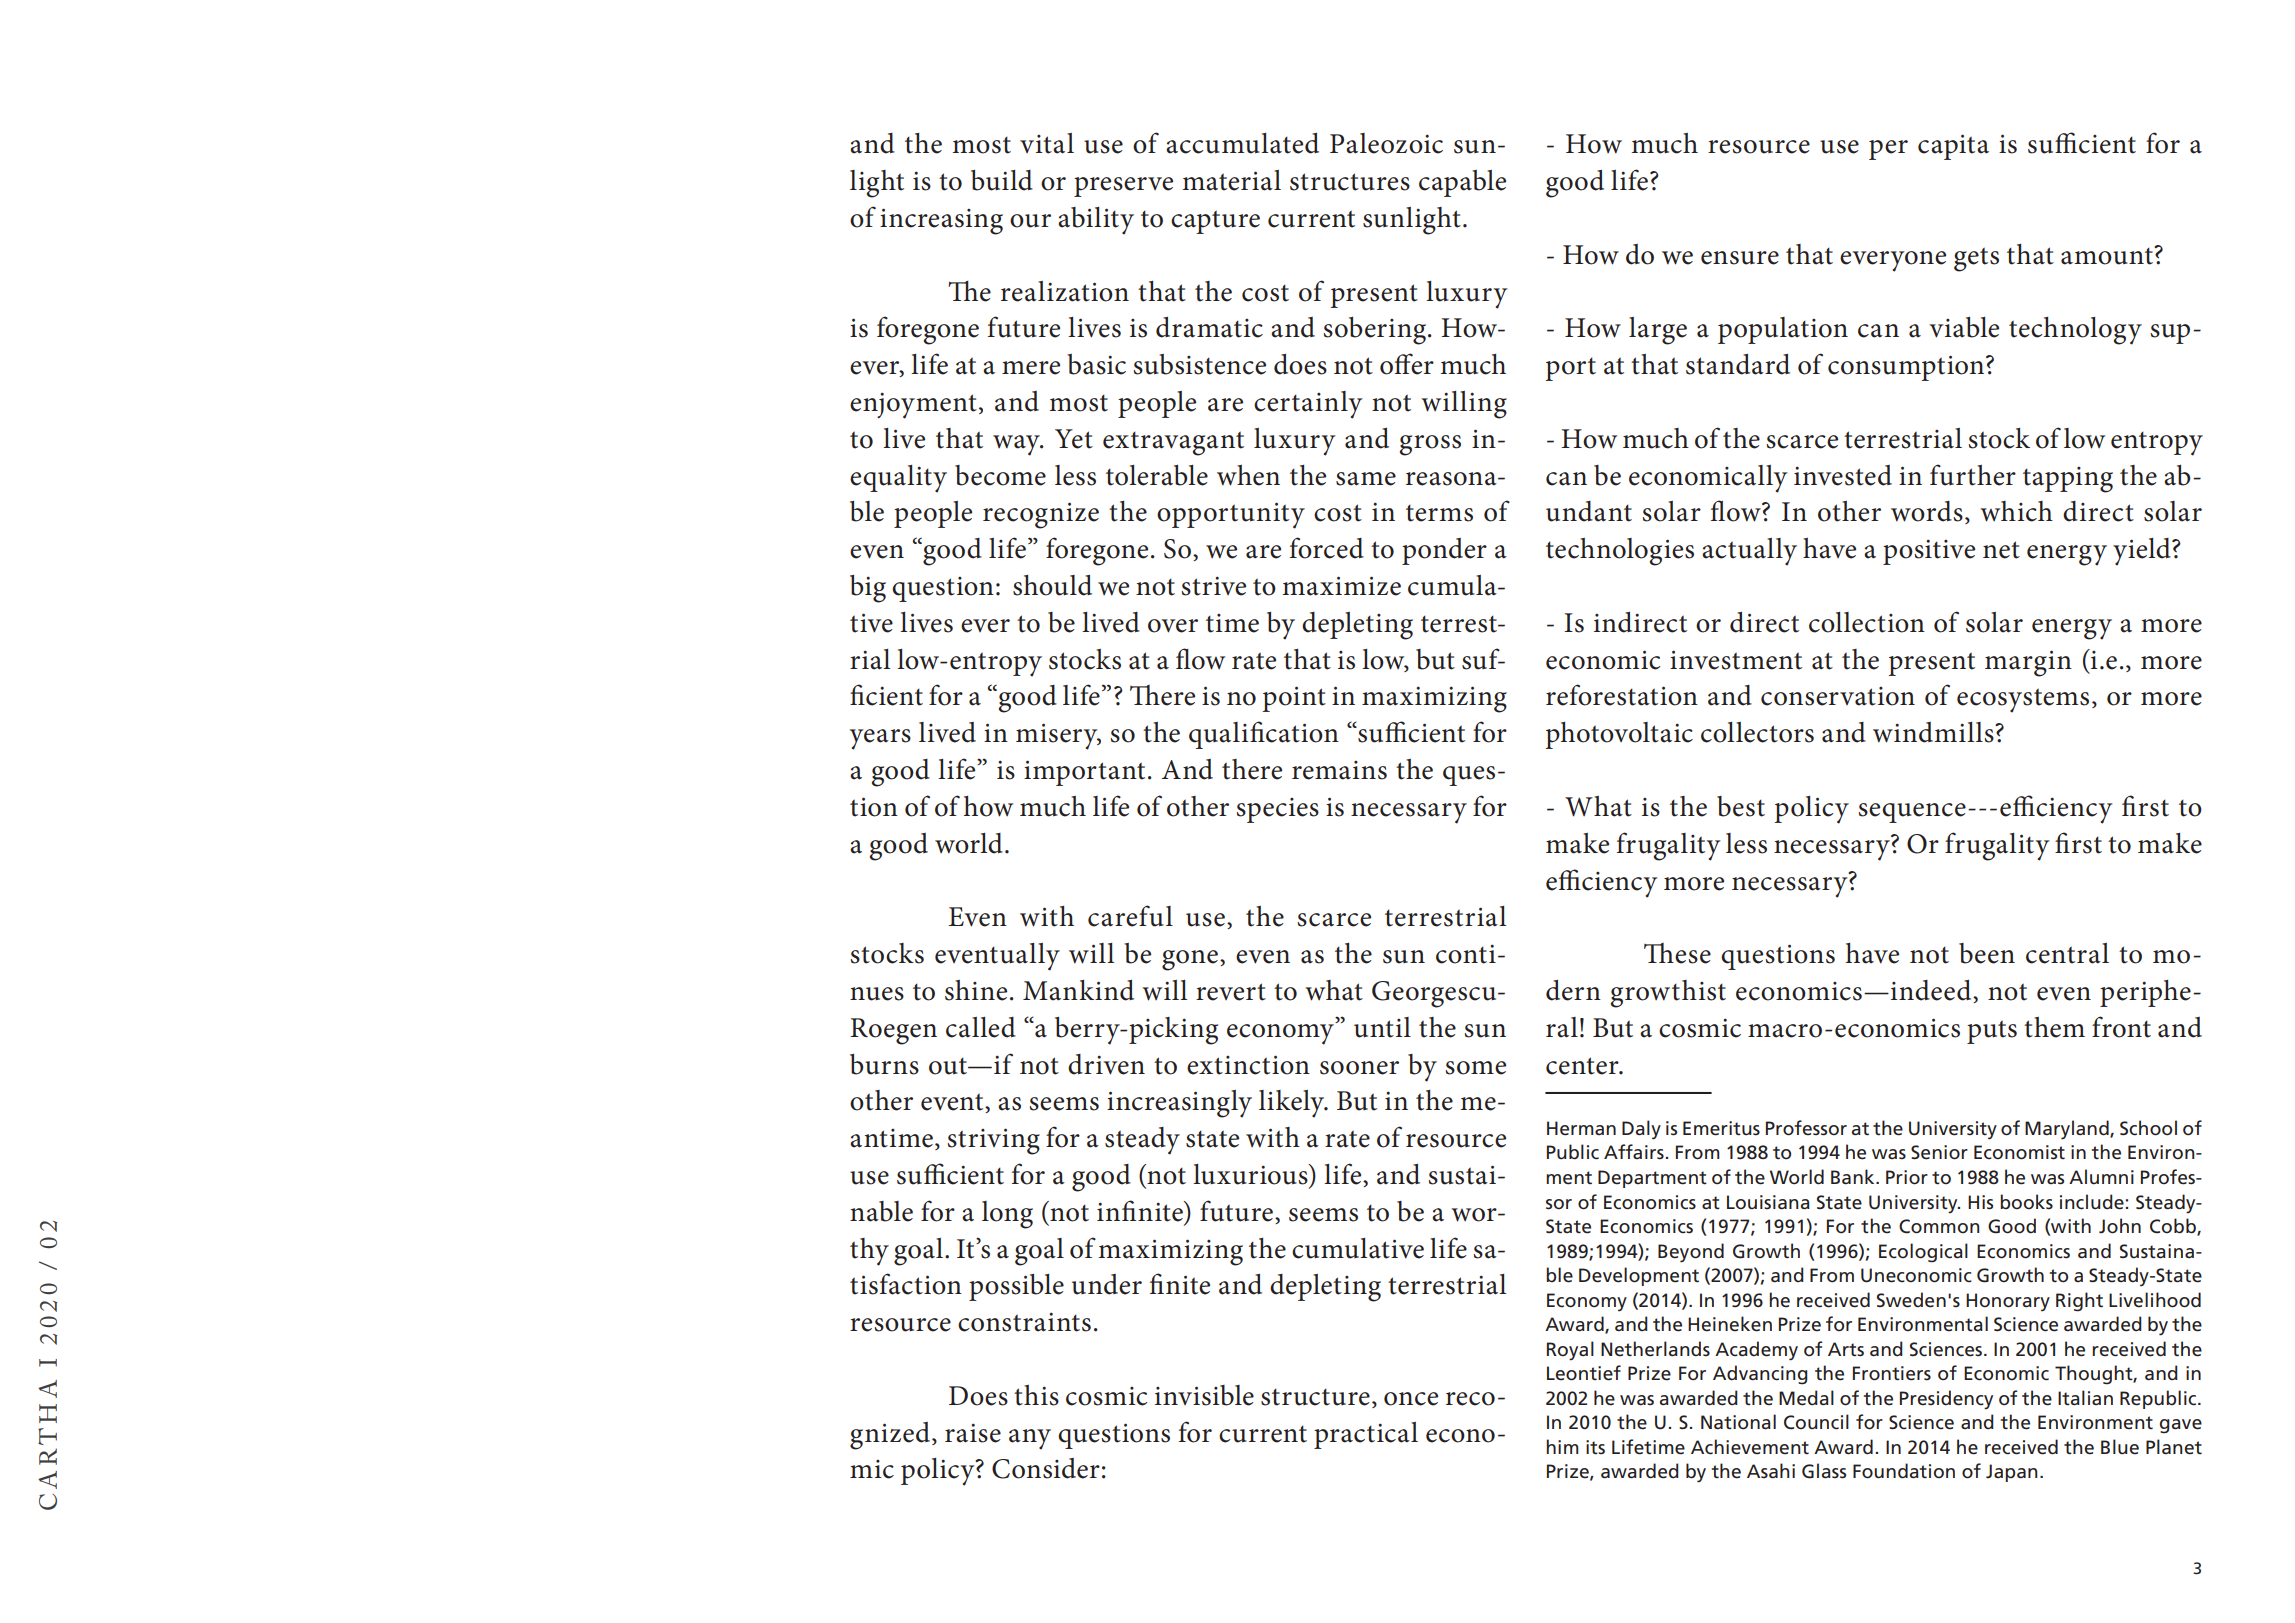  What do you see at coordinates (1953, 147) in the screenshot?
I see `capita` at bounding box center [1953, 147].
